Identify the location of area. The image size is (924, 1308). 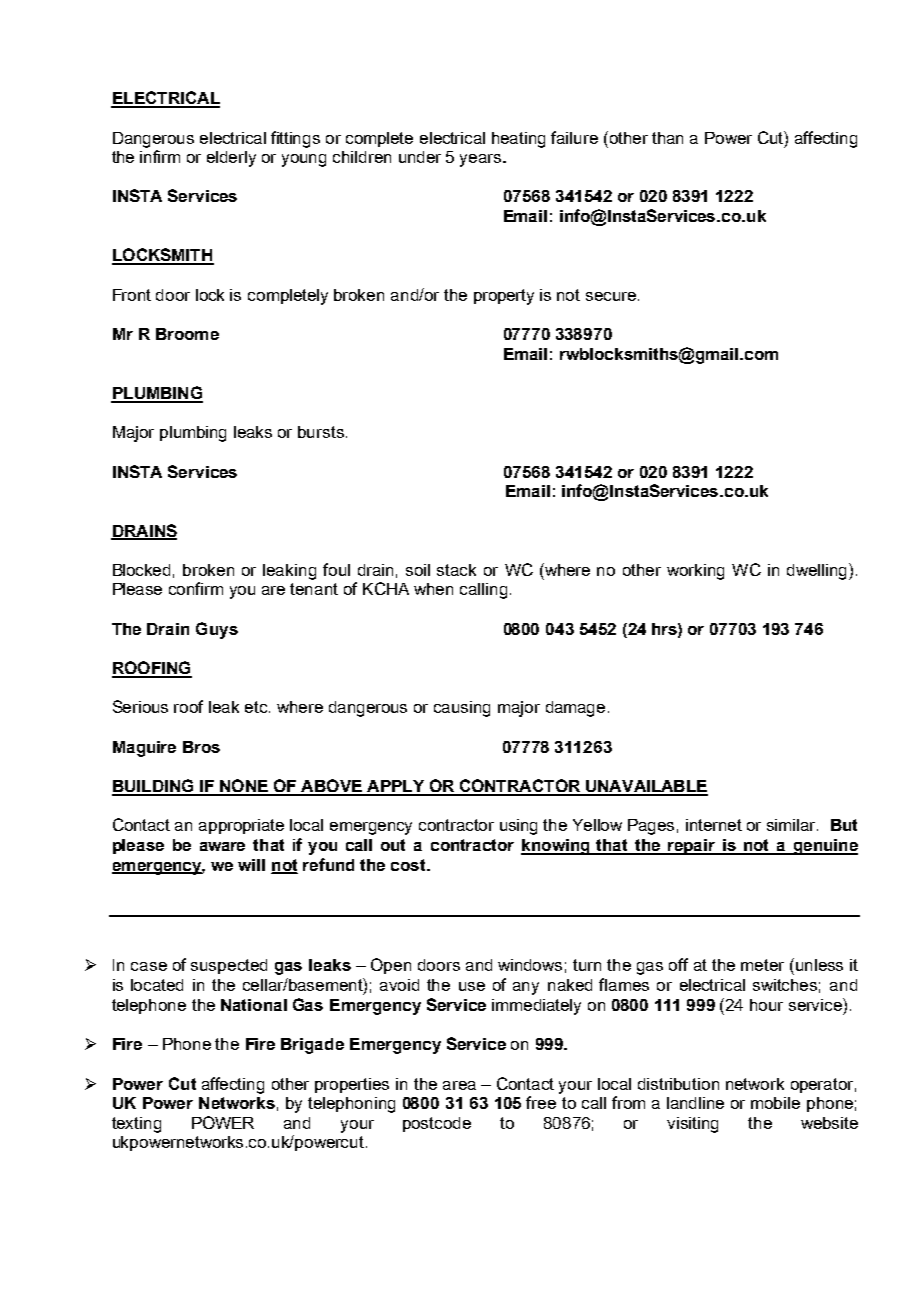
(459, 1085).
